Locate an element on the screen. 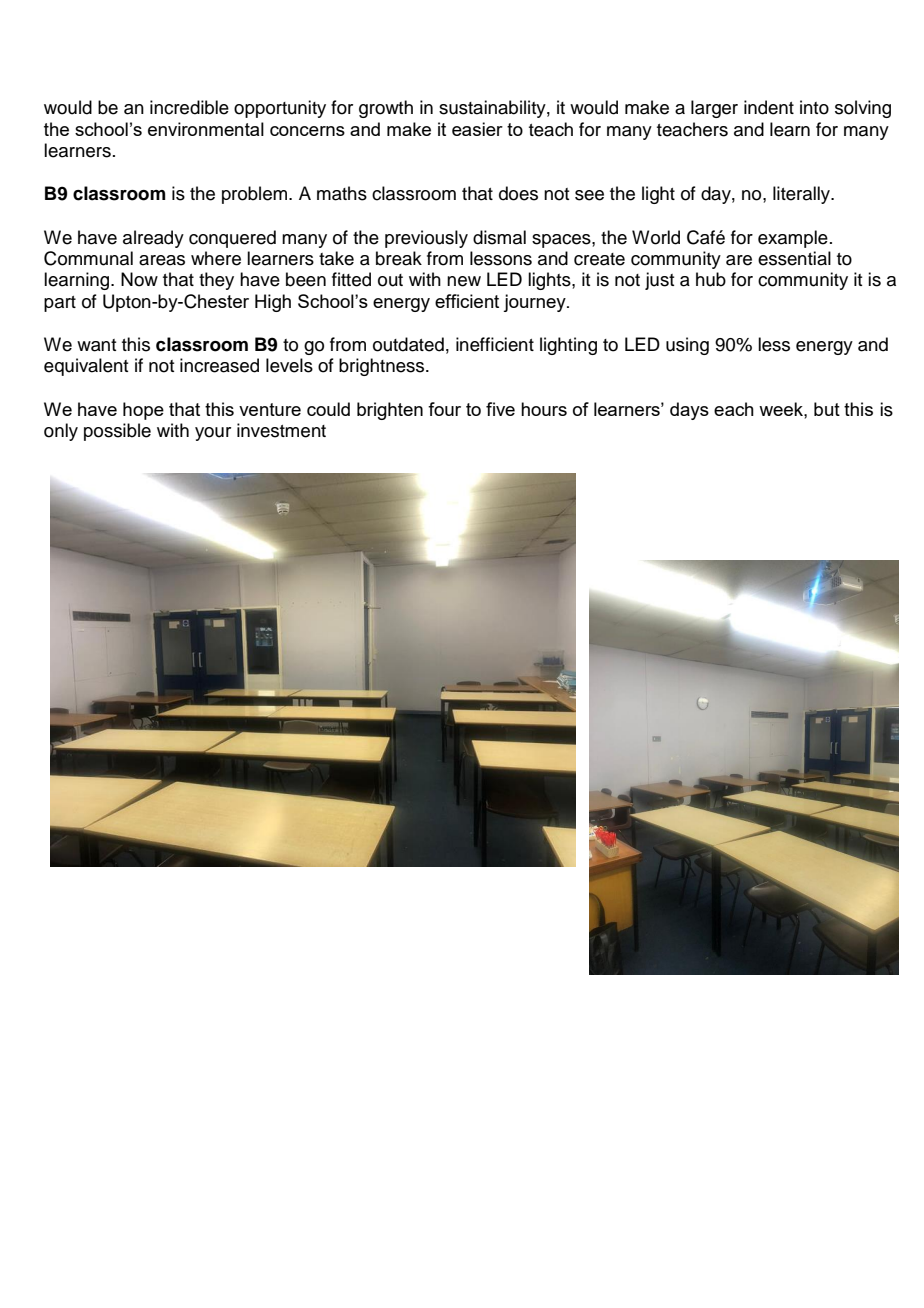 This screenshot has height=1308, width=924. possible is located at coordinates (117, 432).
